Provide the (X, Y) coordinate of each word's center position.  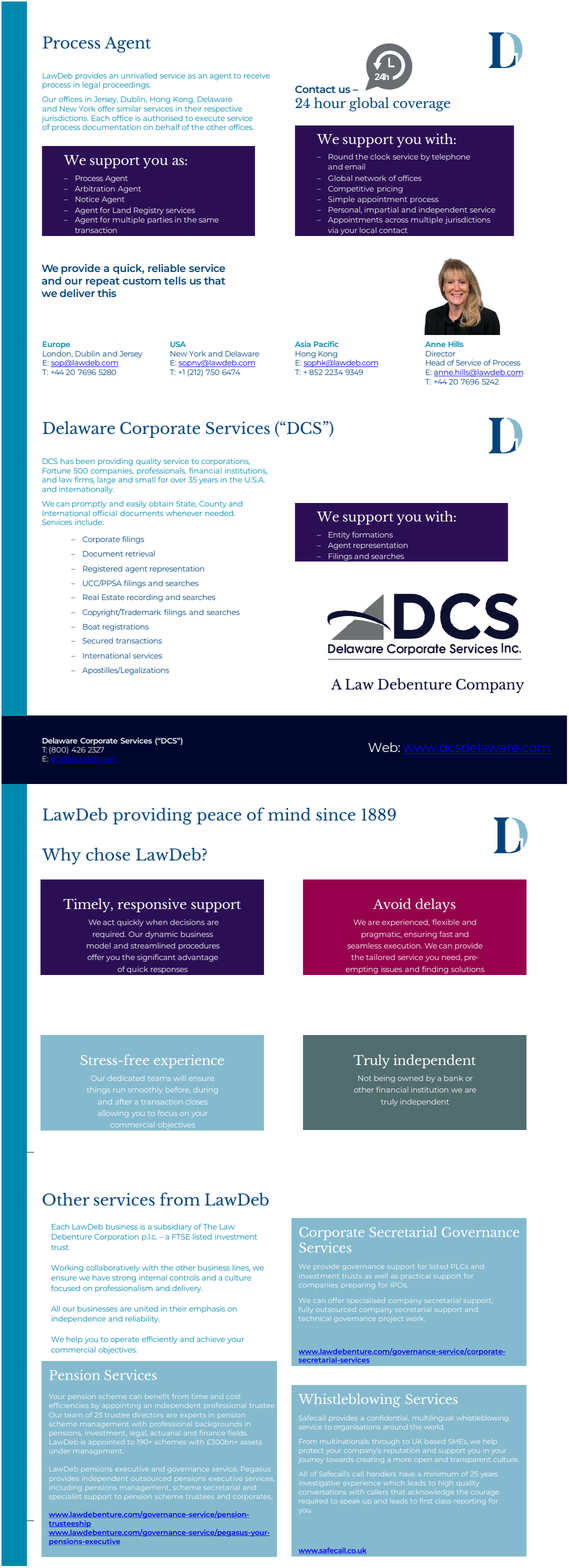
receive (257, 76)
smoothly (144, 1090)
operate (124, 1340)
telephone (451, 157)
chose (108, 854)
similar (129, 109)
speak (351, 1501)
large (106, 480)
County (212, 504)
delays (435, 905)
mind (289, 814)
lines (241, 1268)
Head (435, 363)
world (434, 1427)
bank (453, 1078)
